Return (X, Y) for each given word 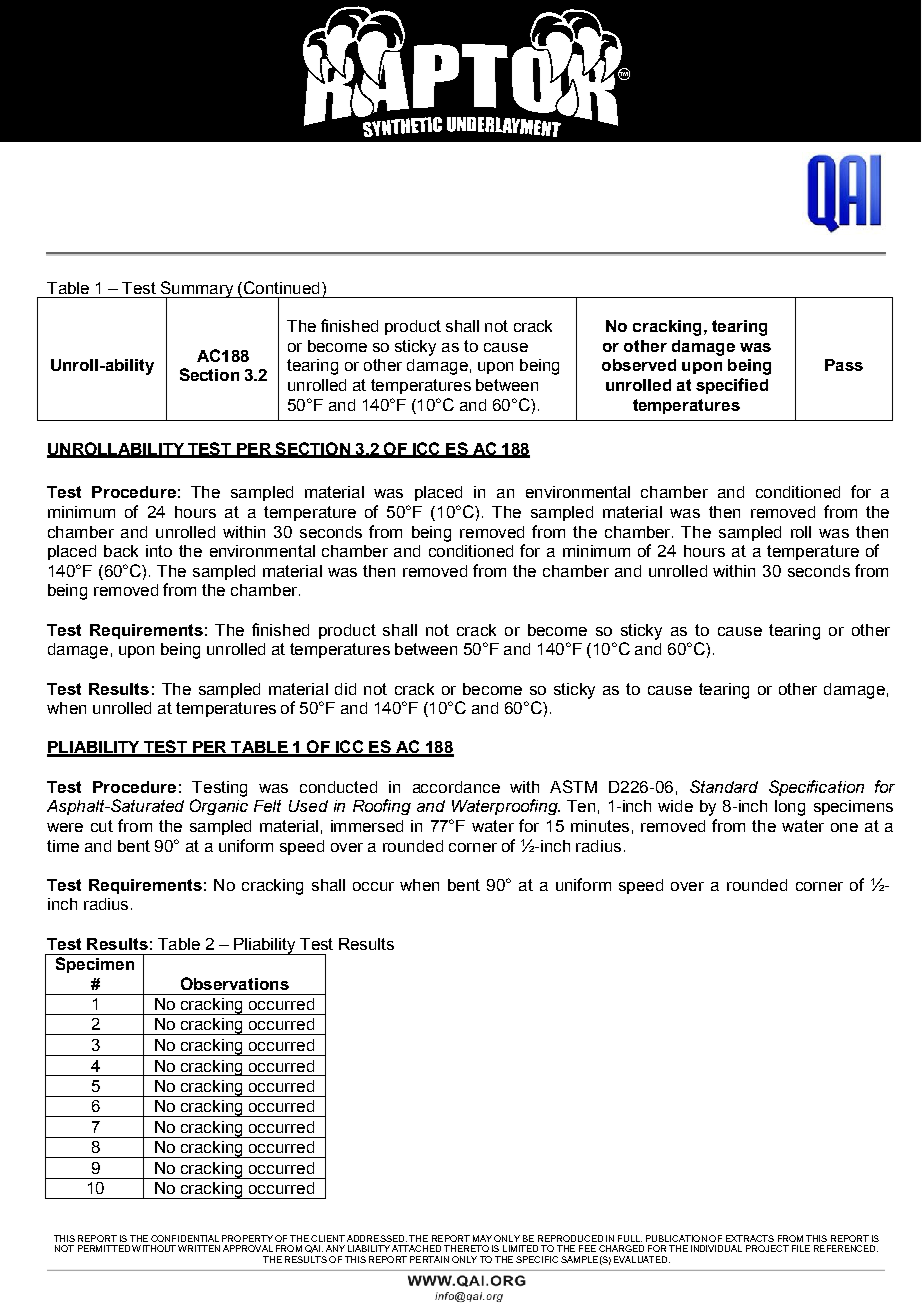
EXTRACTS (750, 1238)
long (790, 808)
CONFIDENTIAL (185, 1238)
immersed (367, 826)
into (159, 551)
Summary (197, 290)
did (345, 689)
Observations (235, 983)
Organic (219, 807)
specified (732, 386)
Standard (724, 786)
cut (102, 826)
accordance (456, 787)
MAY (482, 1238)
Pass (844, 365)
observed (639, 365)
